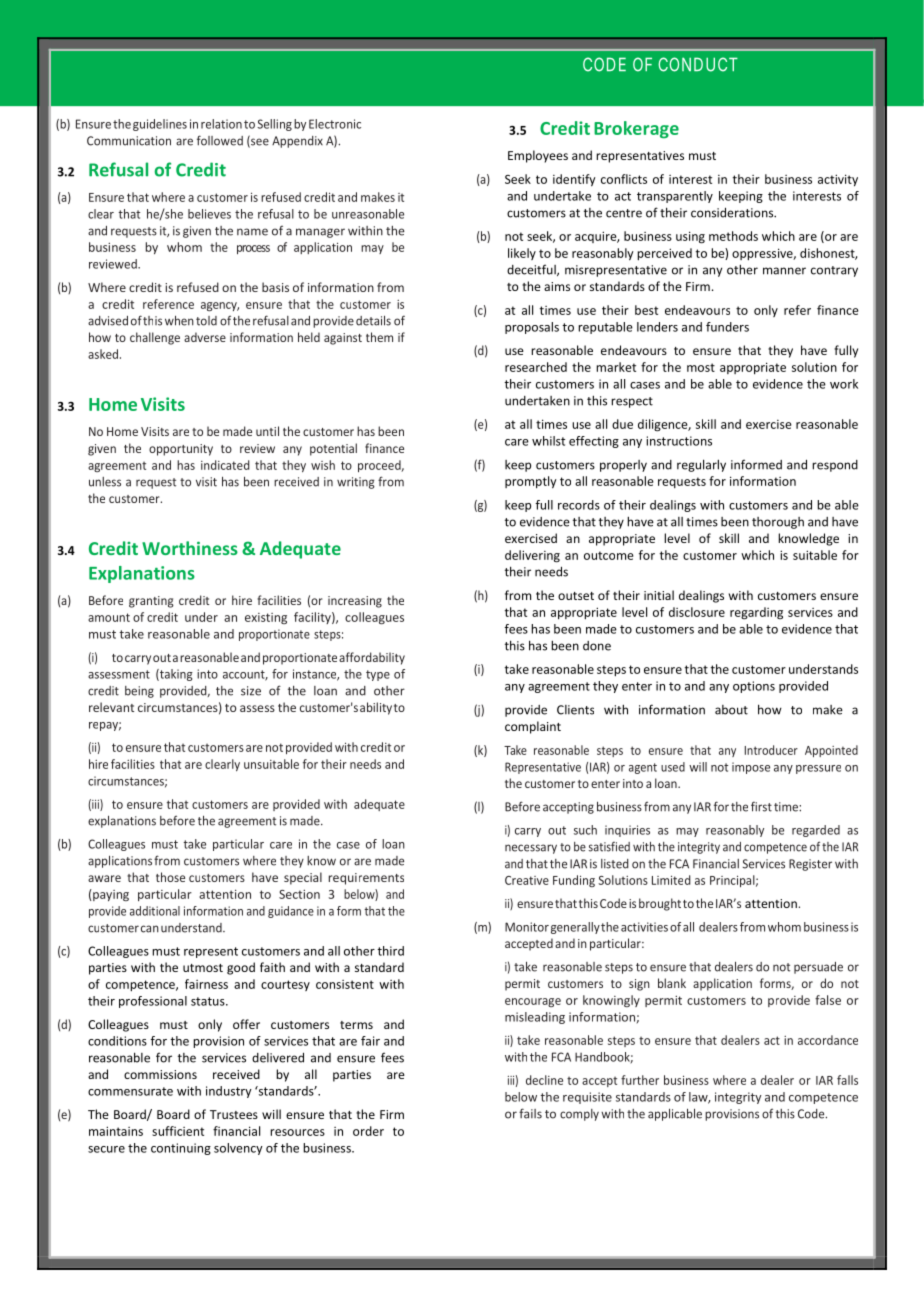  What do you see at coordinates (527, 880) in the document?
I see `Creative` at bounding box center [527, 880].
